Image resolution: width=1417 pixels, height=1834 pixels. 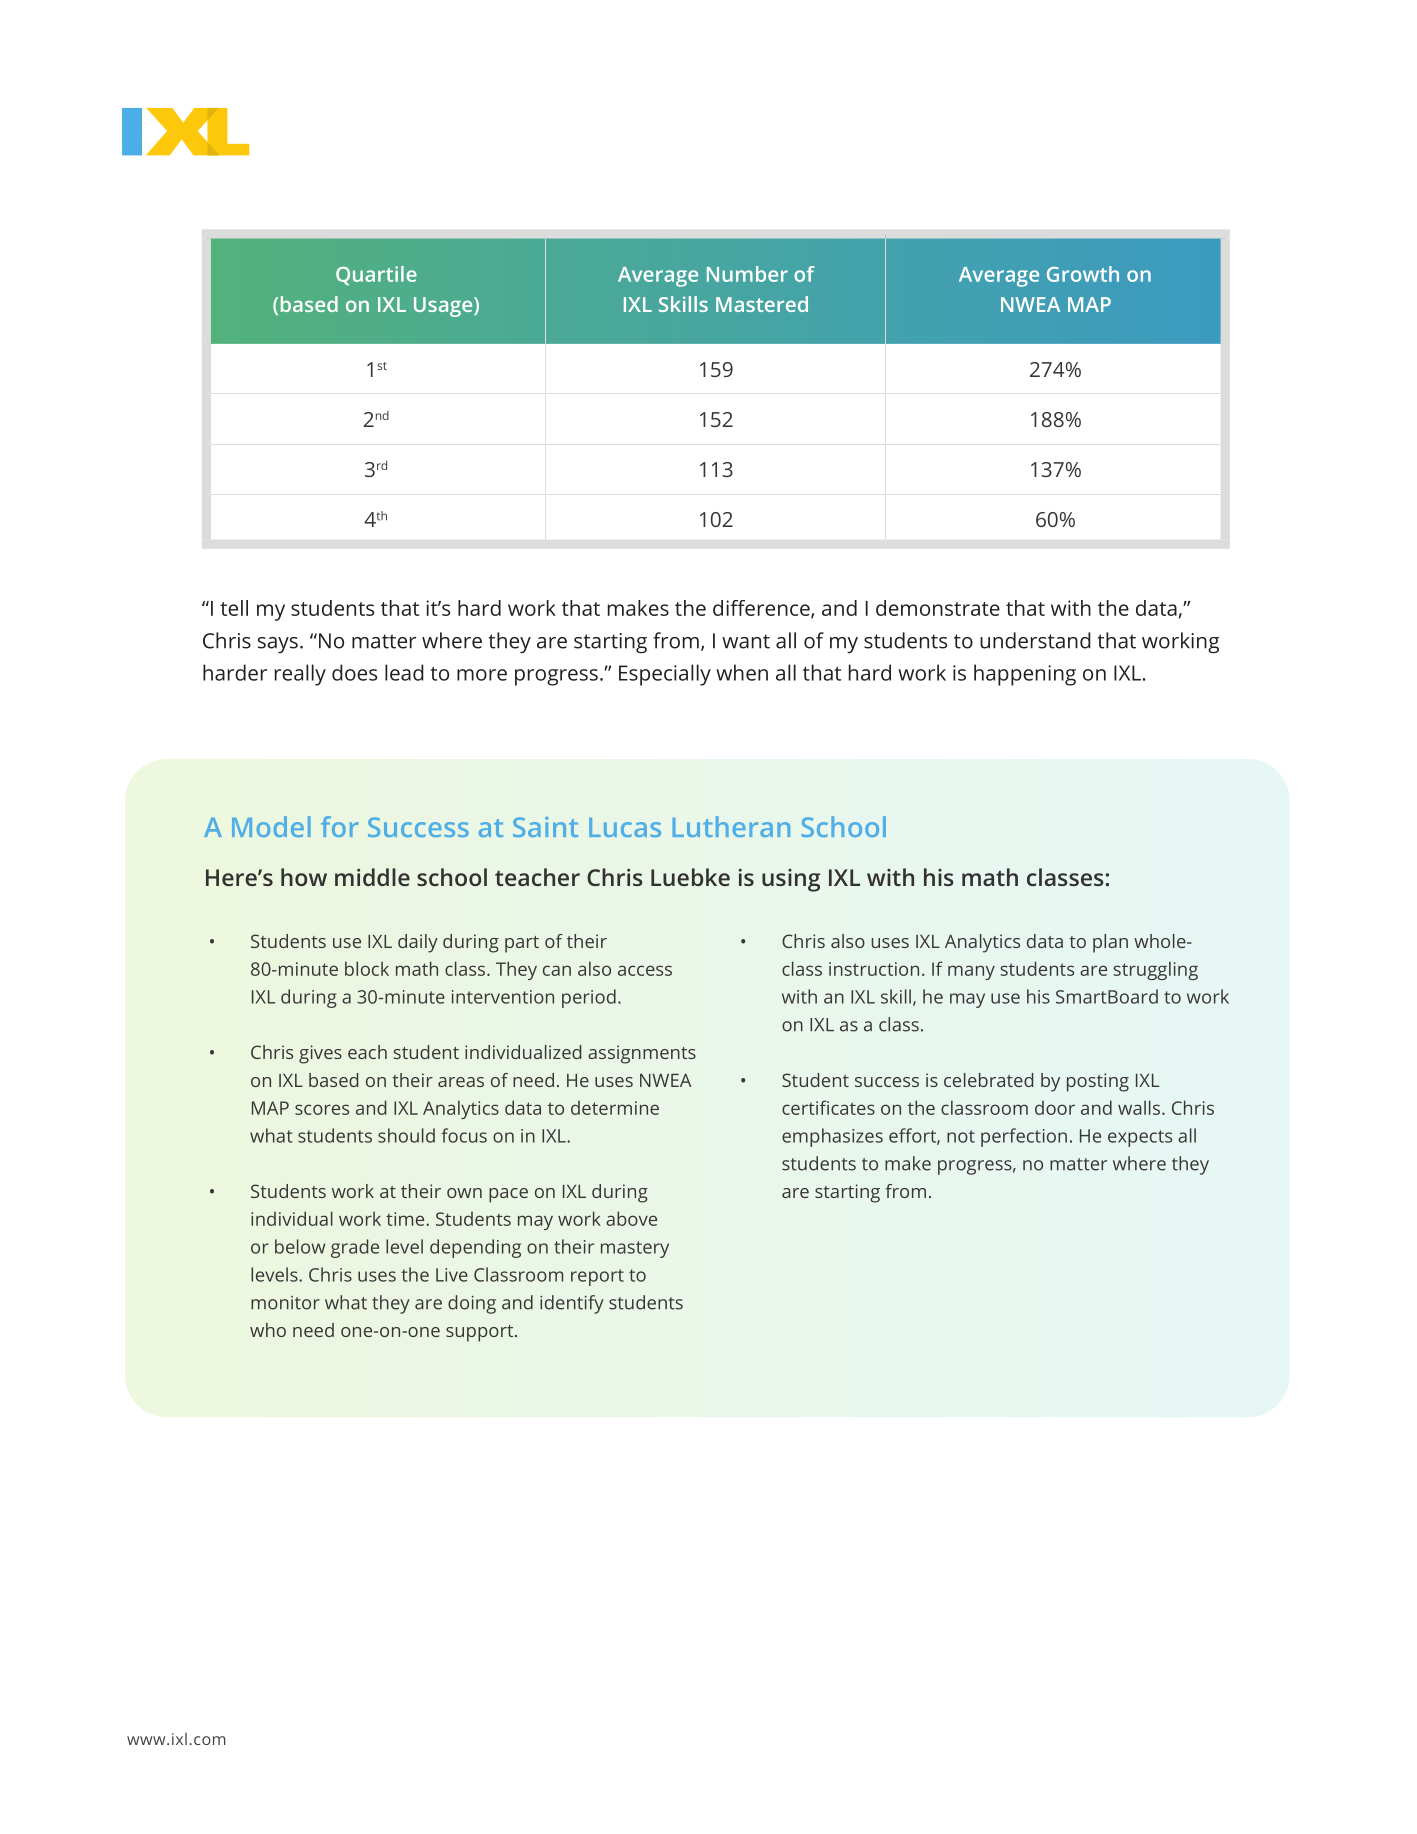 What do you see at coordinates (367, 968) in the document?
I see `block` at bounding box center [367, 968].
